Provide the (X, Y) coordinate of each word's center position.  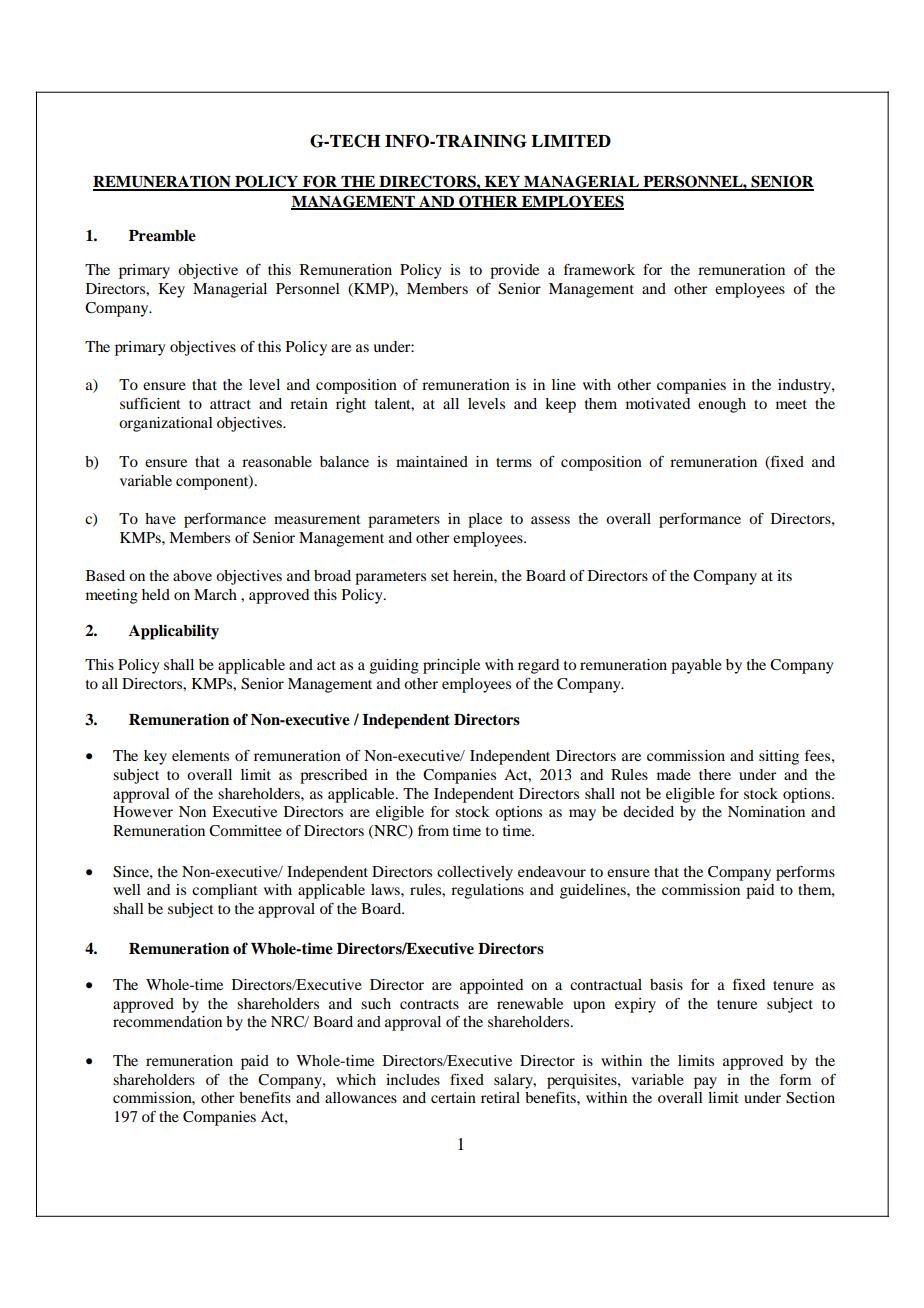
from (433, 830)
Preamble (162, 236)
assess (550, 520)
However (143, 811)
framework (599, 269)
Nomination (766, 811)
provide (514, 271)
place (485, 520)
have (160, 518)
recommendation (167, 1021)
